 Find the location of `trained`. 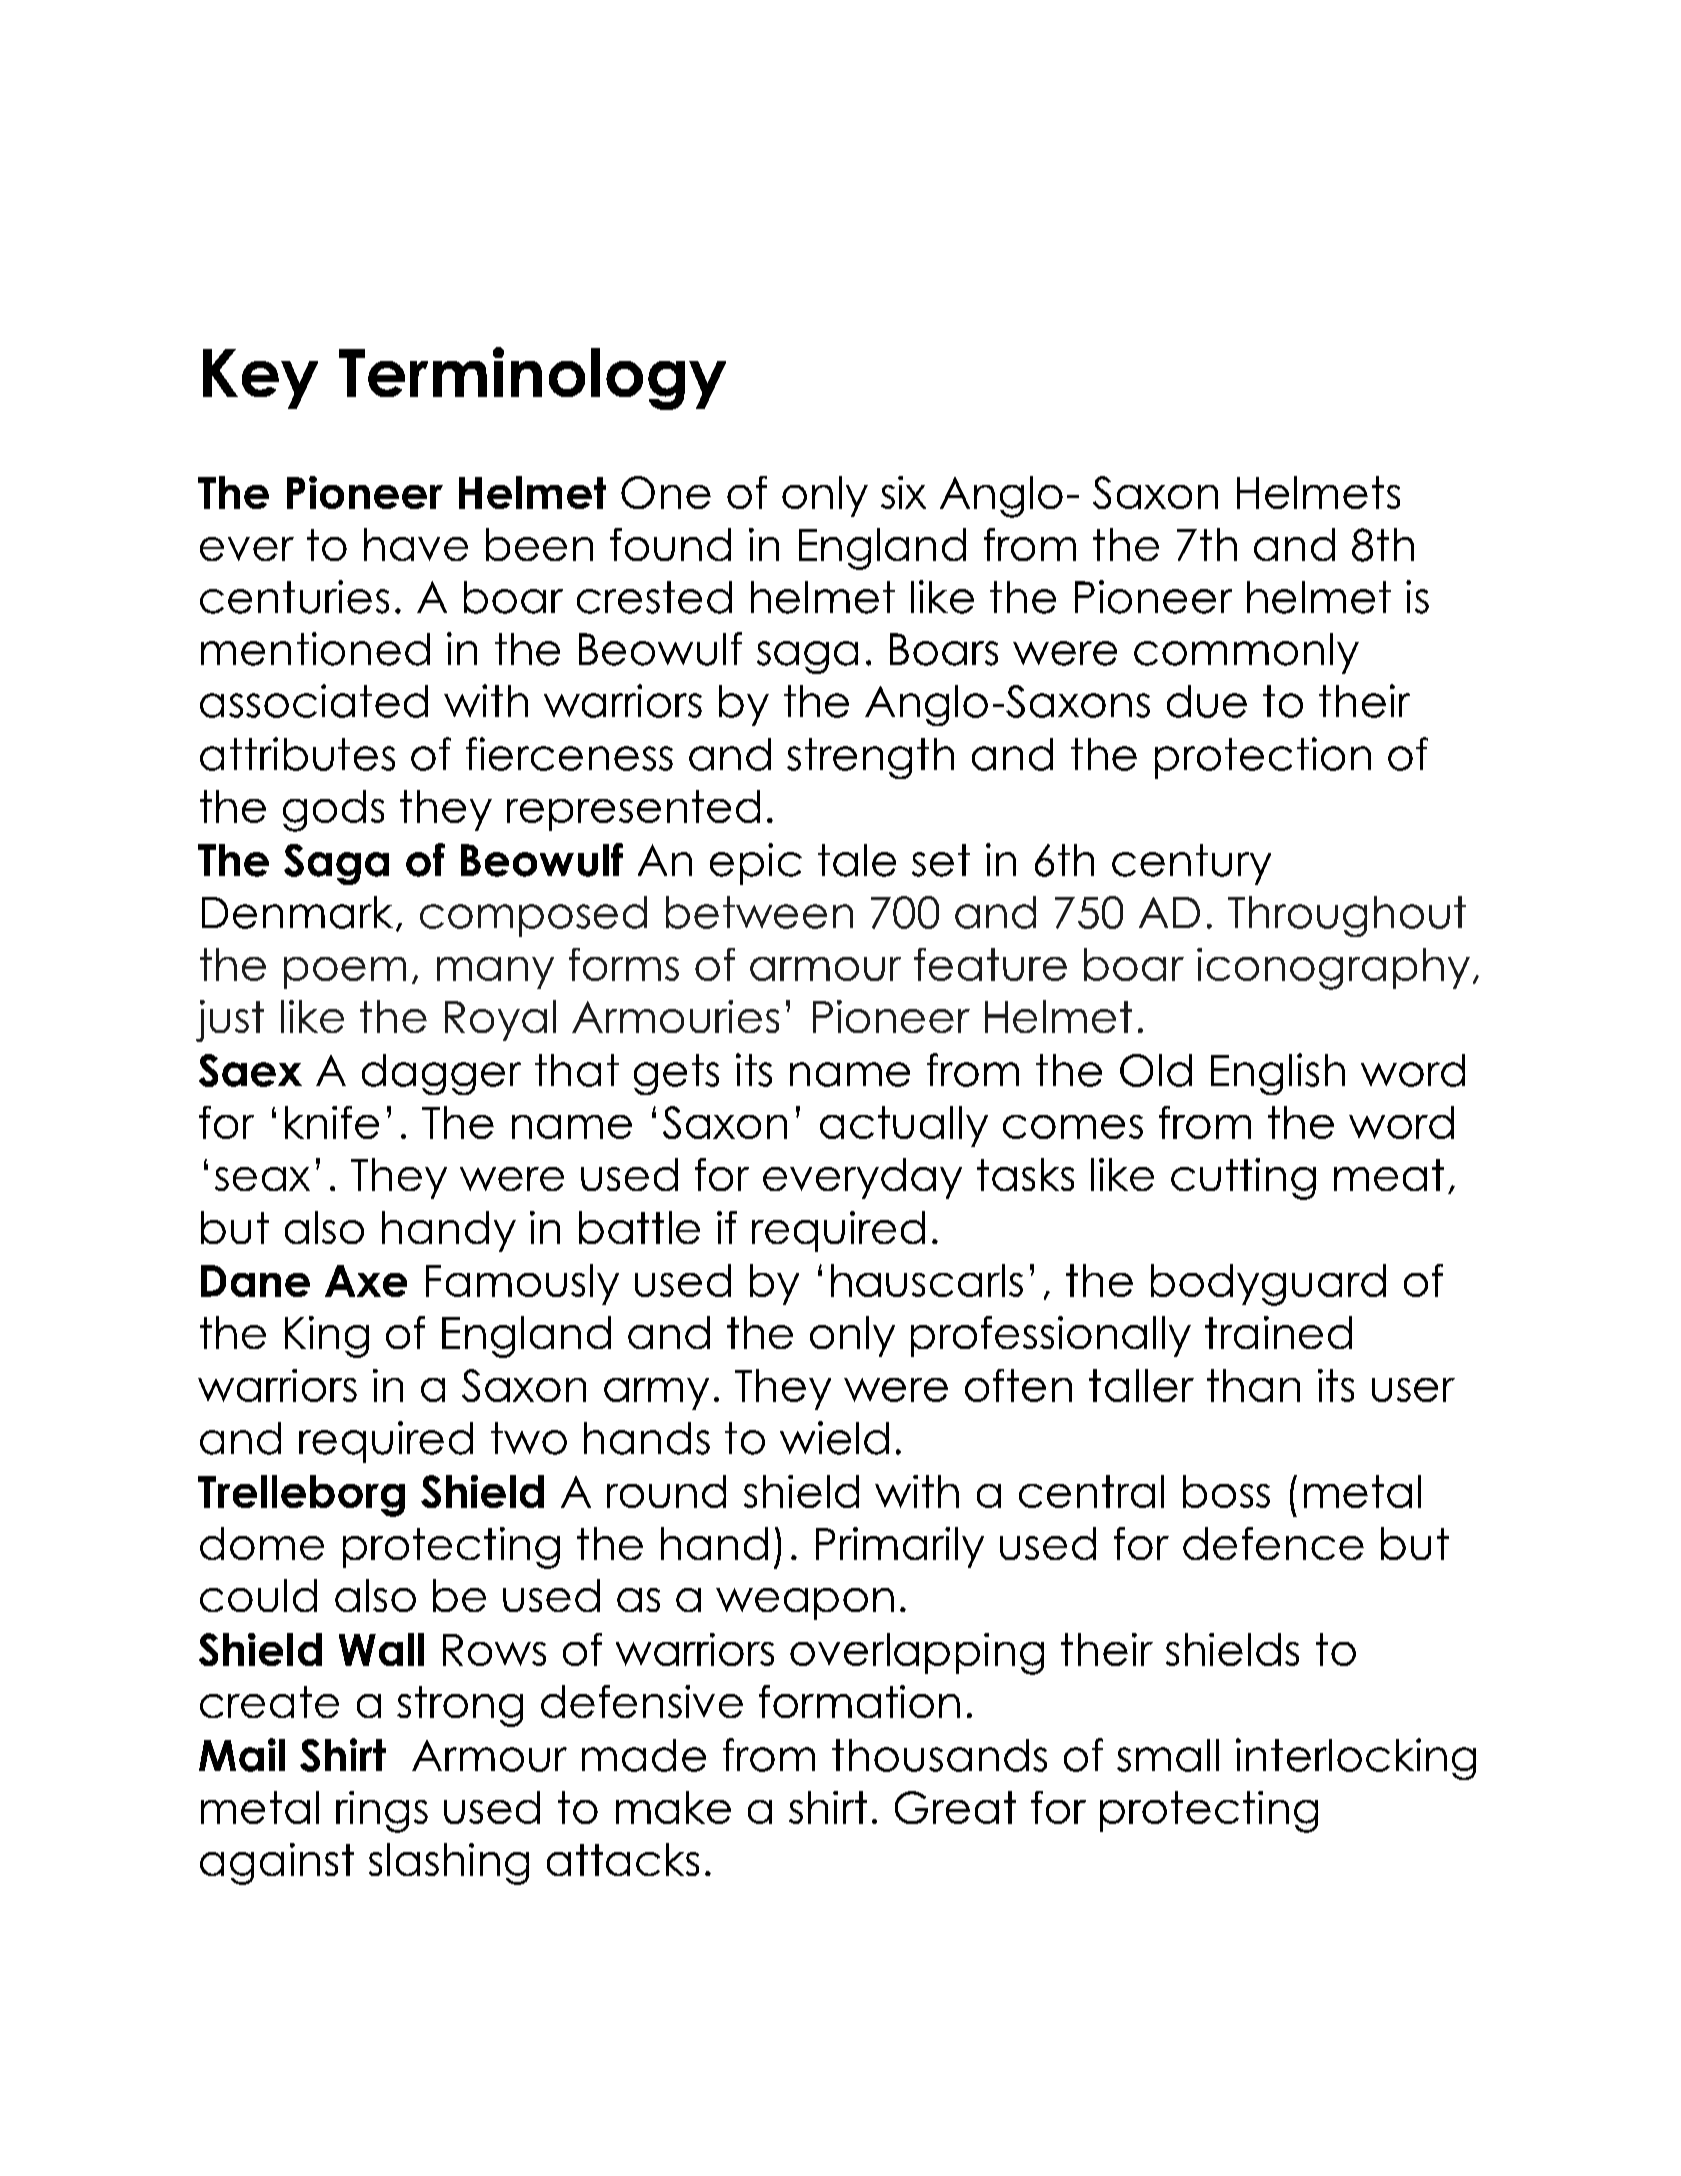

trained is located at coordinates (1278, 1332).
